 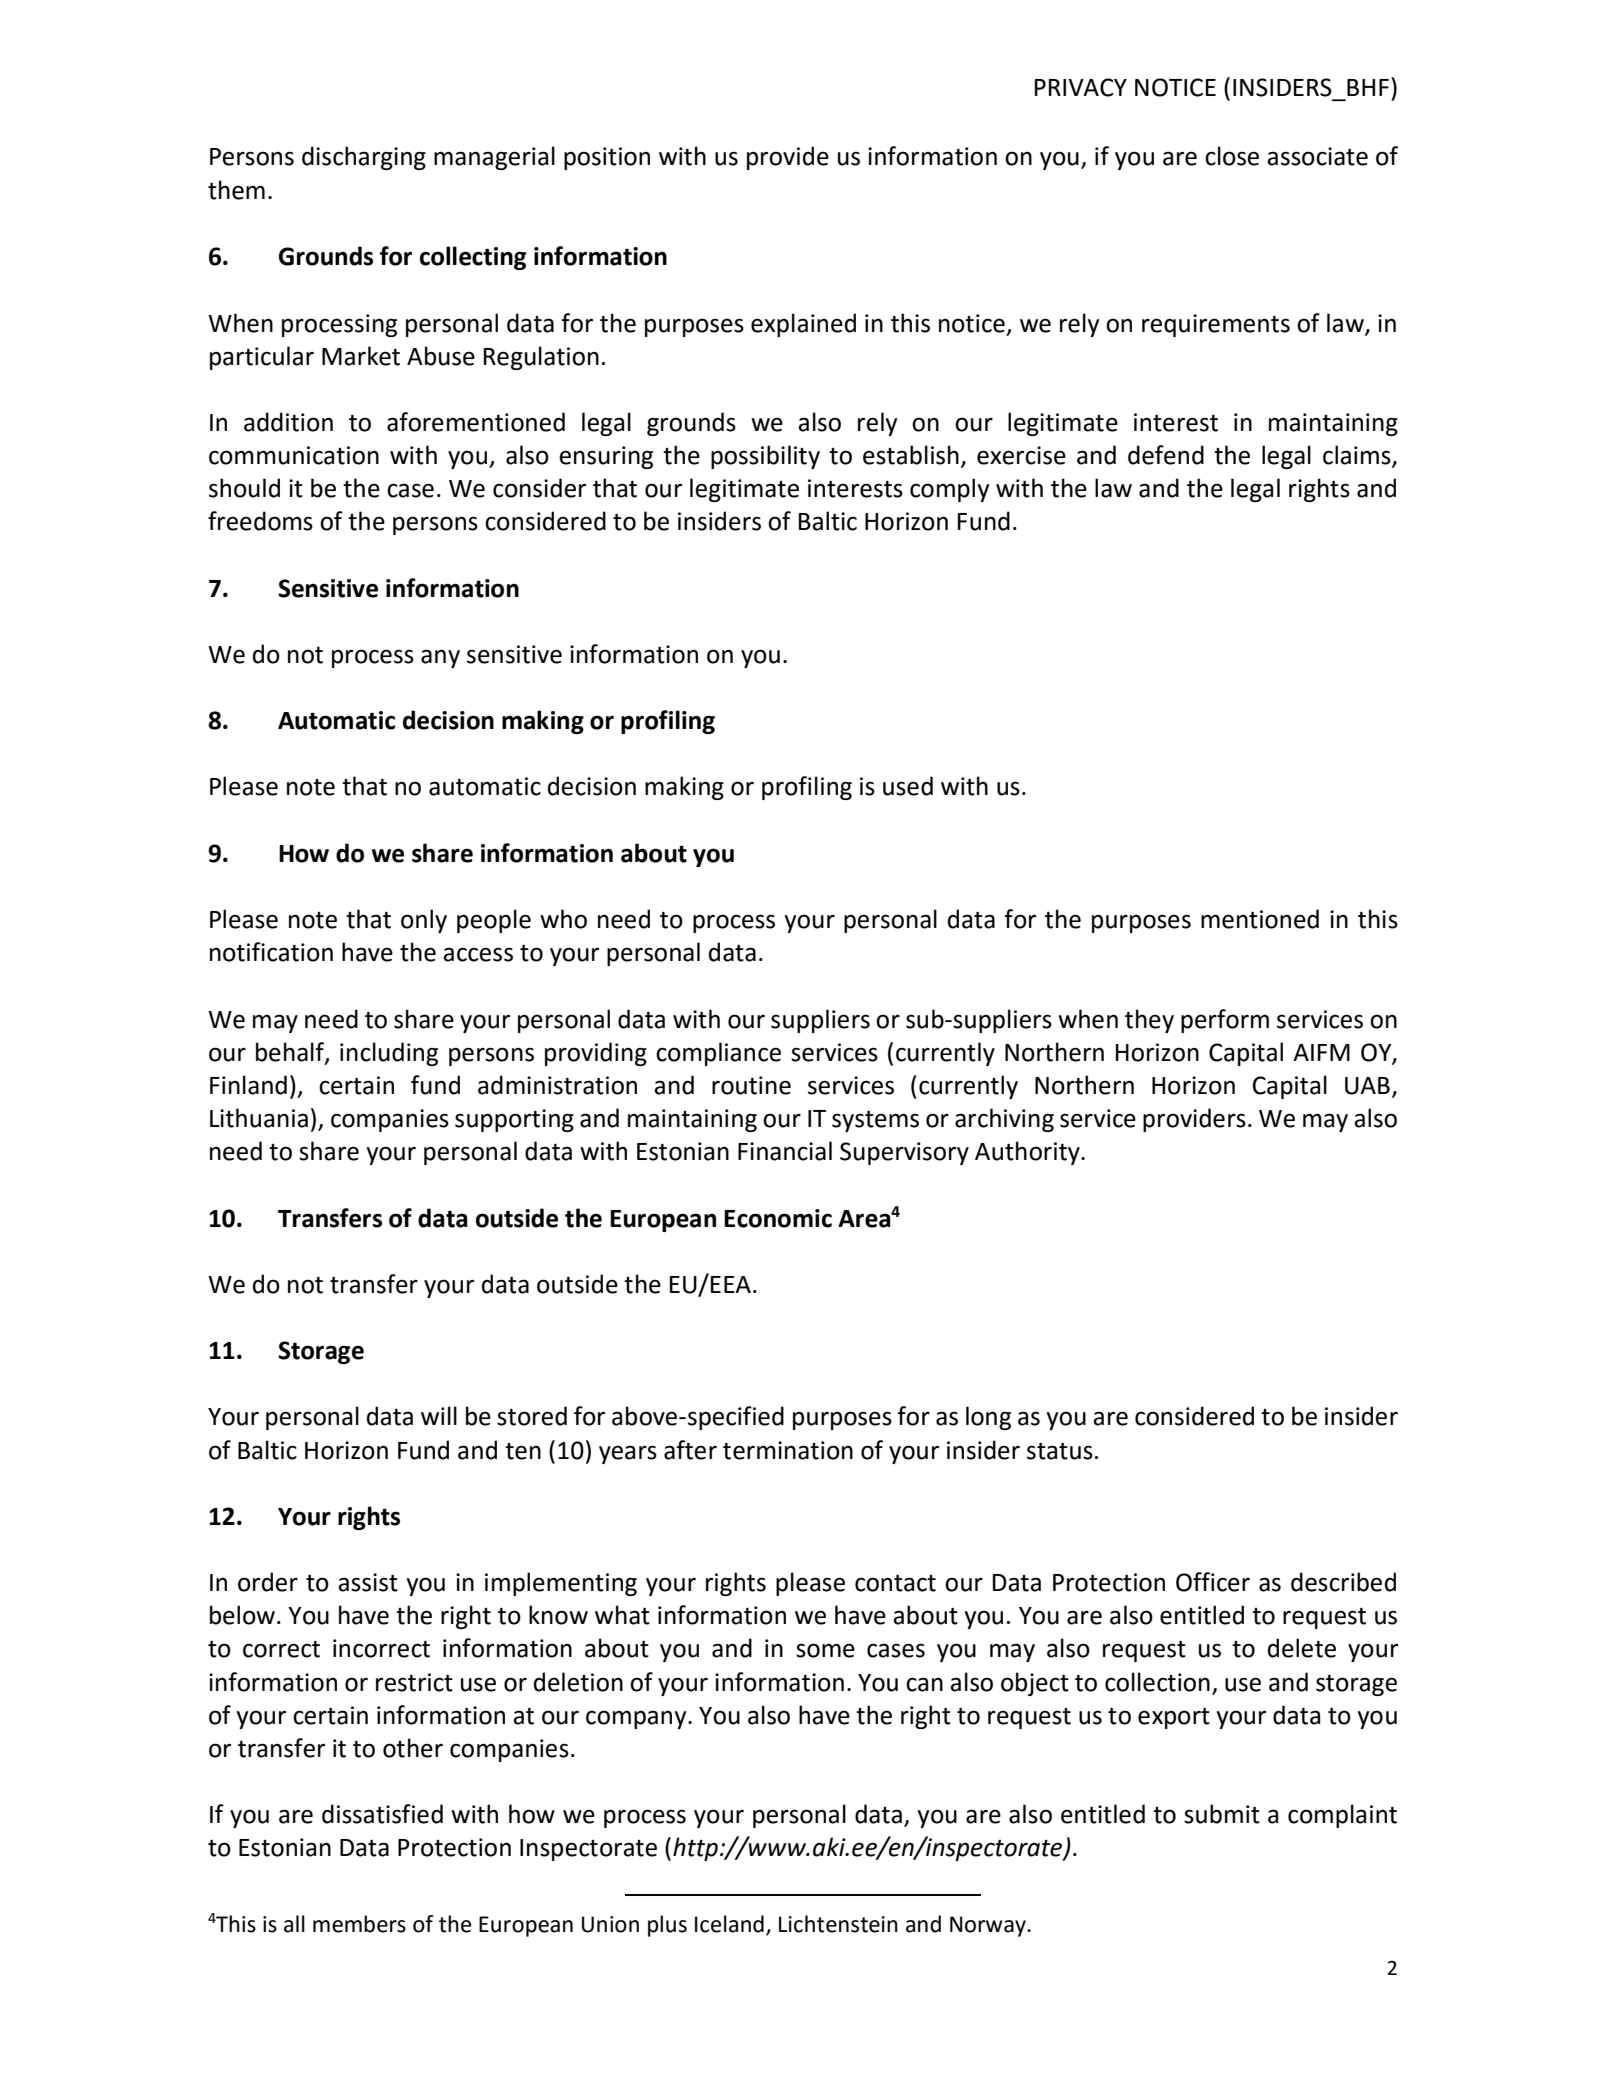 What do you see at coordinates (1060, 1451) in the screenshot?
I see `status` at bounding box center [1060, 1451].
